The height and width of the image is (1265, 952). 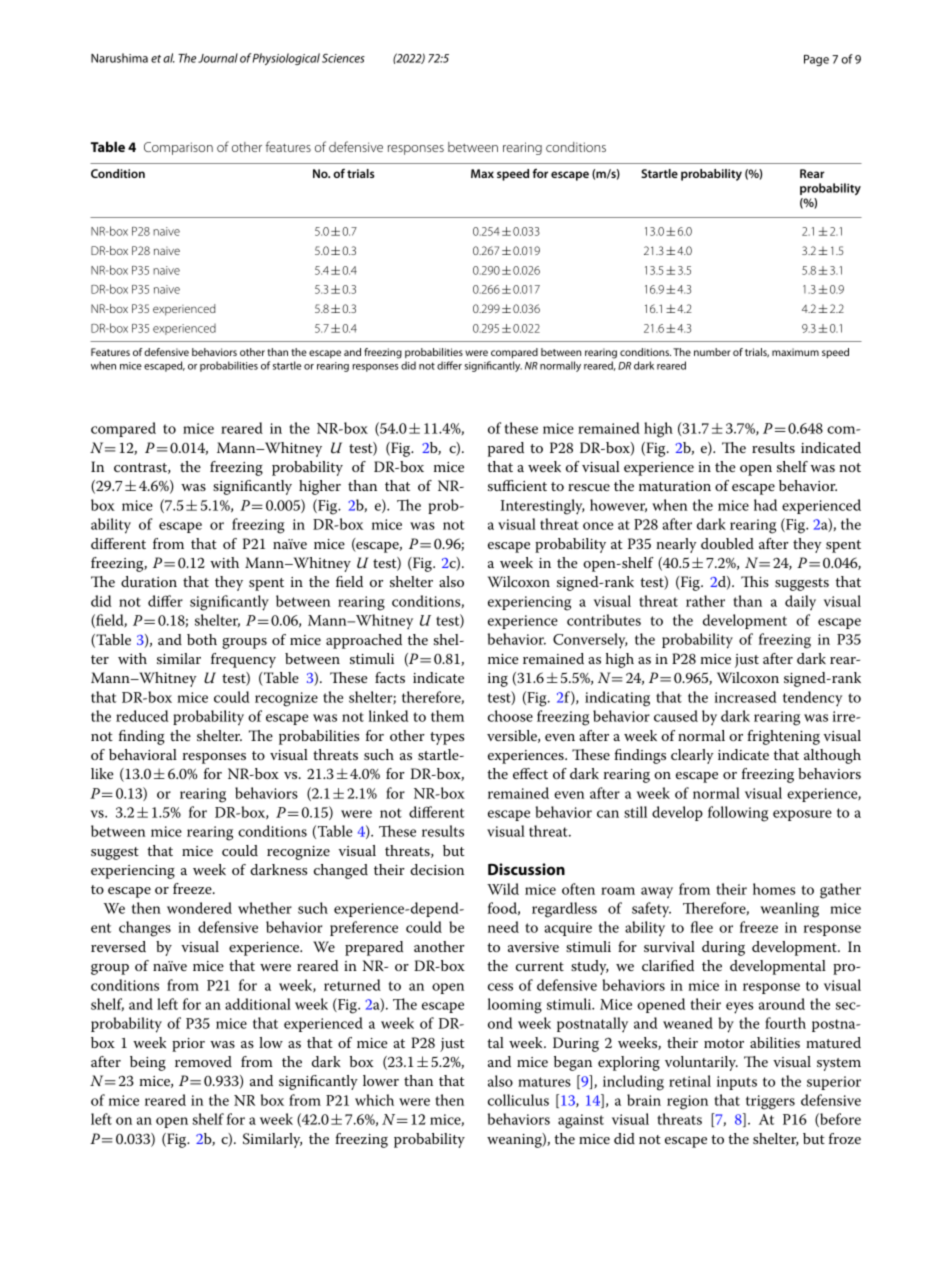 What do you see at coordinates (765, 505) in the image?
I see `had` at bounding box center [765, 505].
